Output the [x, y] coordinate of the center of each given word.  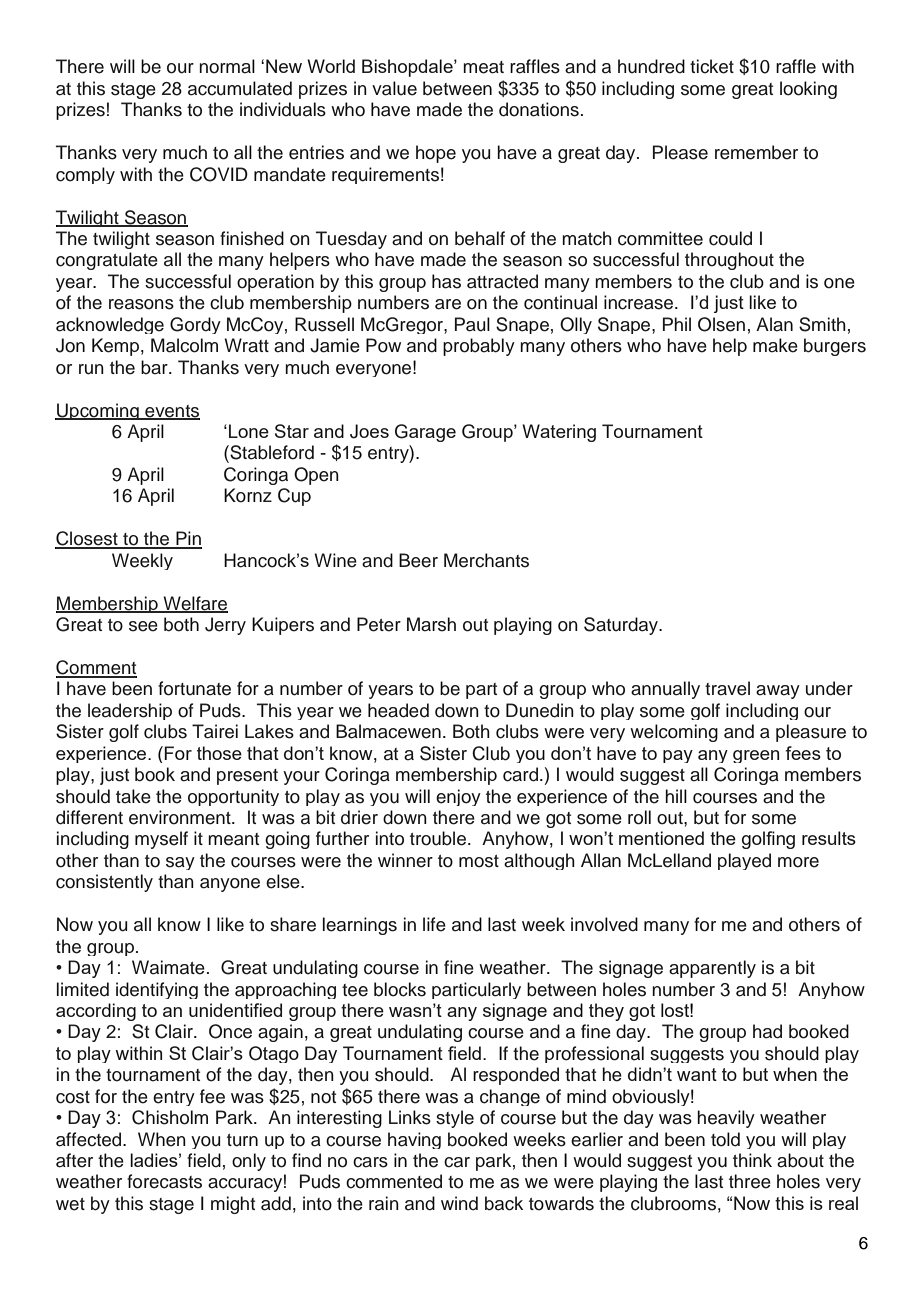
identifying [157, 990]
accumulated [240, 88]
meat [483, 67]
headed [398, 710]
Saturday [622, 626]
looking [808, 90]
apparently [712, 969]
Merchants [486, 560]
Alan [774, 324]
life [434, 924]
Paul [472, 324]
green [756, 756]
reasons [141, 304]
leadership [130, 711]
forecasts [164, 1181]
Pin [188, 539]
